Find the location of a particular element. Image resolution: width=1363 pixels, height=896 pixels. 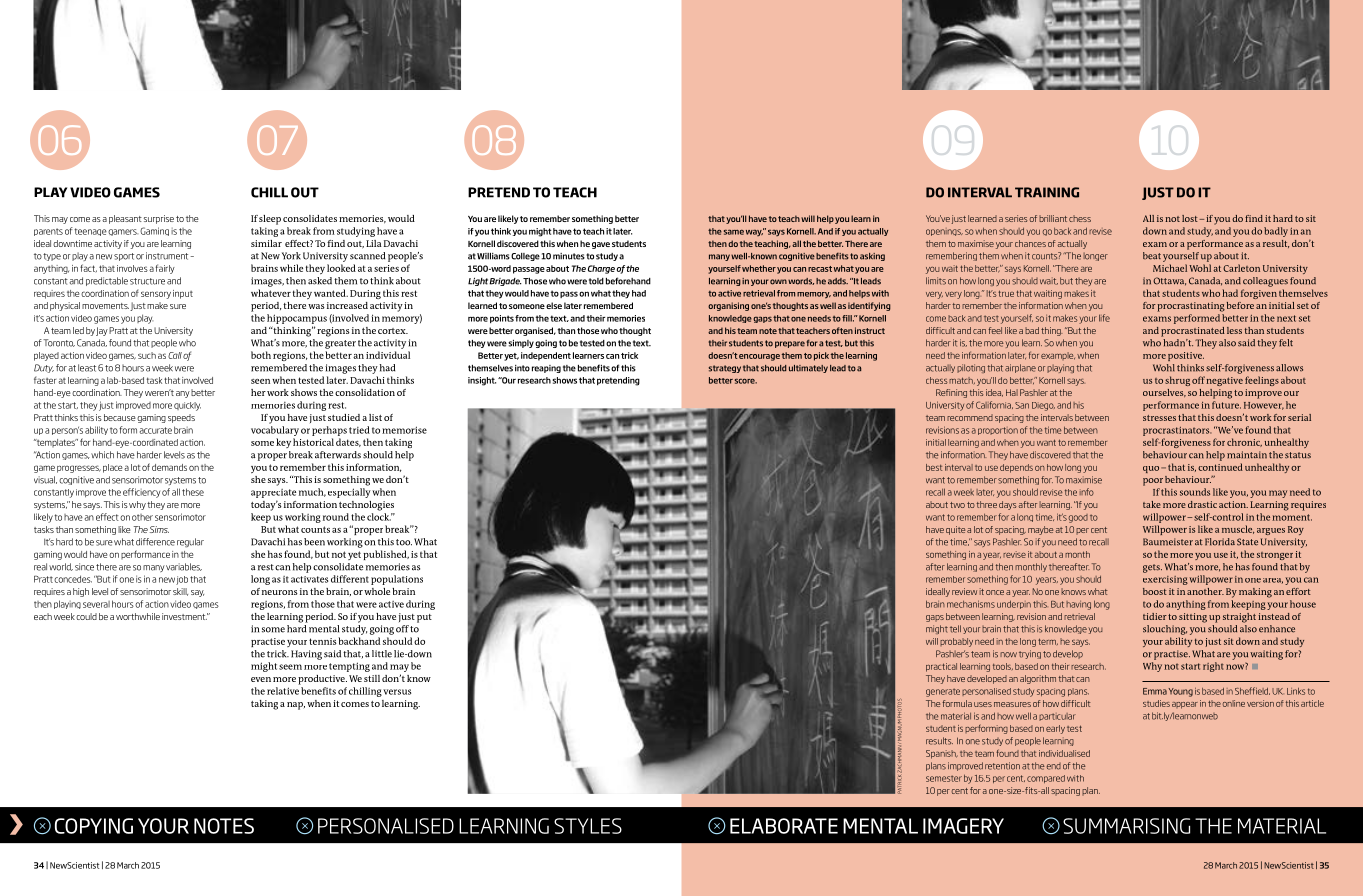

lost is located at coordinates (1191, 218).
